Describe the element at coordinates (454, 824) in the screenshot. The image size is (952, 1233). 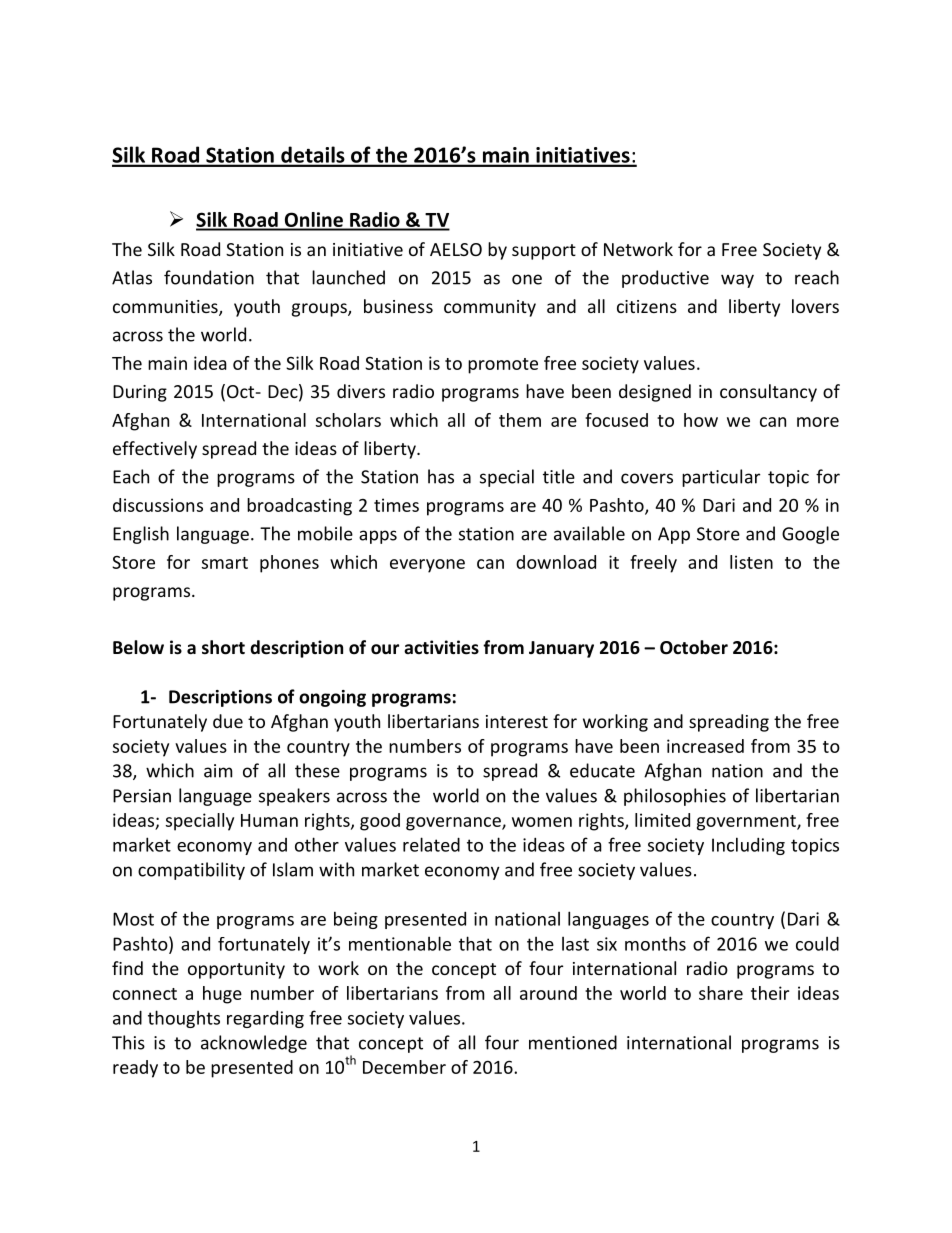
I see `governance` at that location.
